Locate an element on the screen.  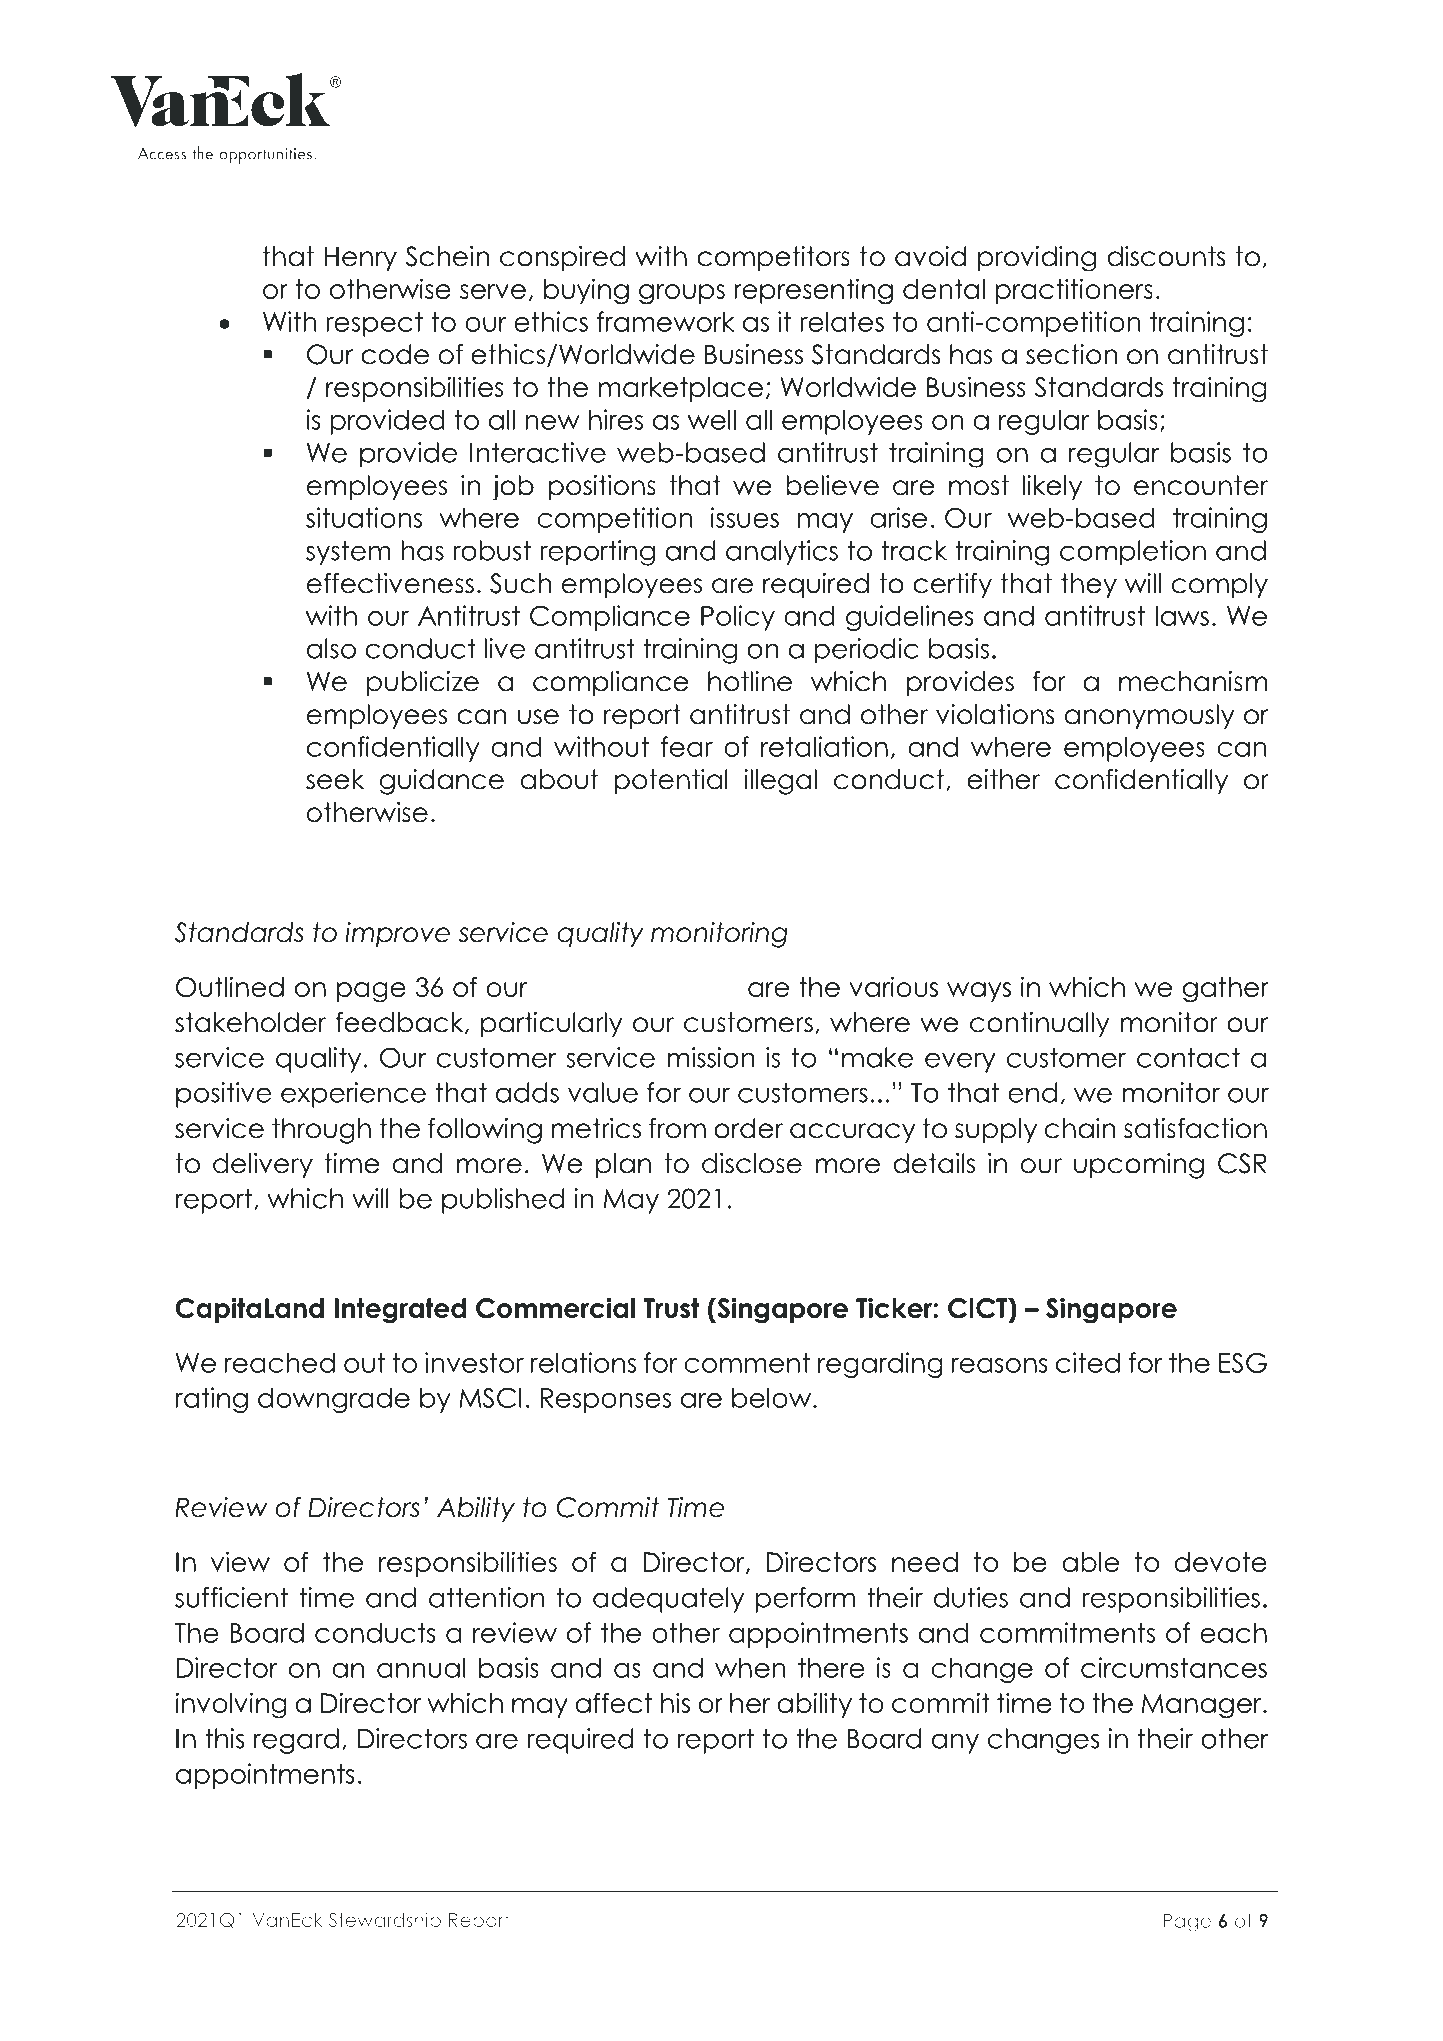
they is located at coordinates (1089, 585).
